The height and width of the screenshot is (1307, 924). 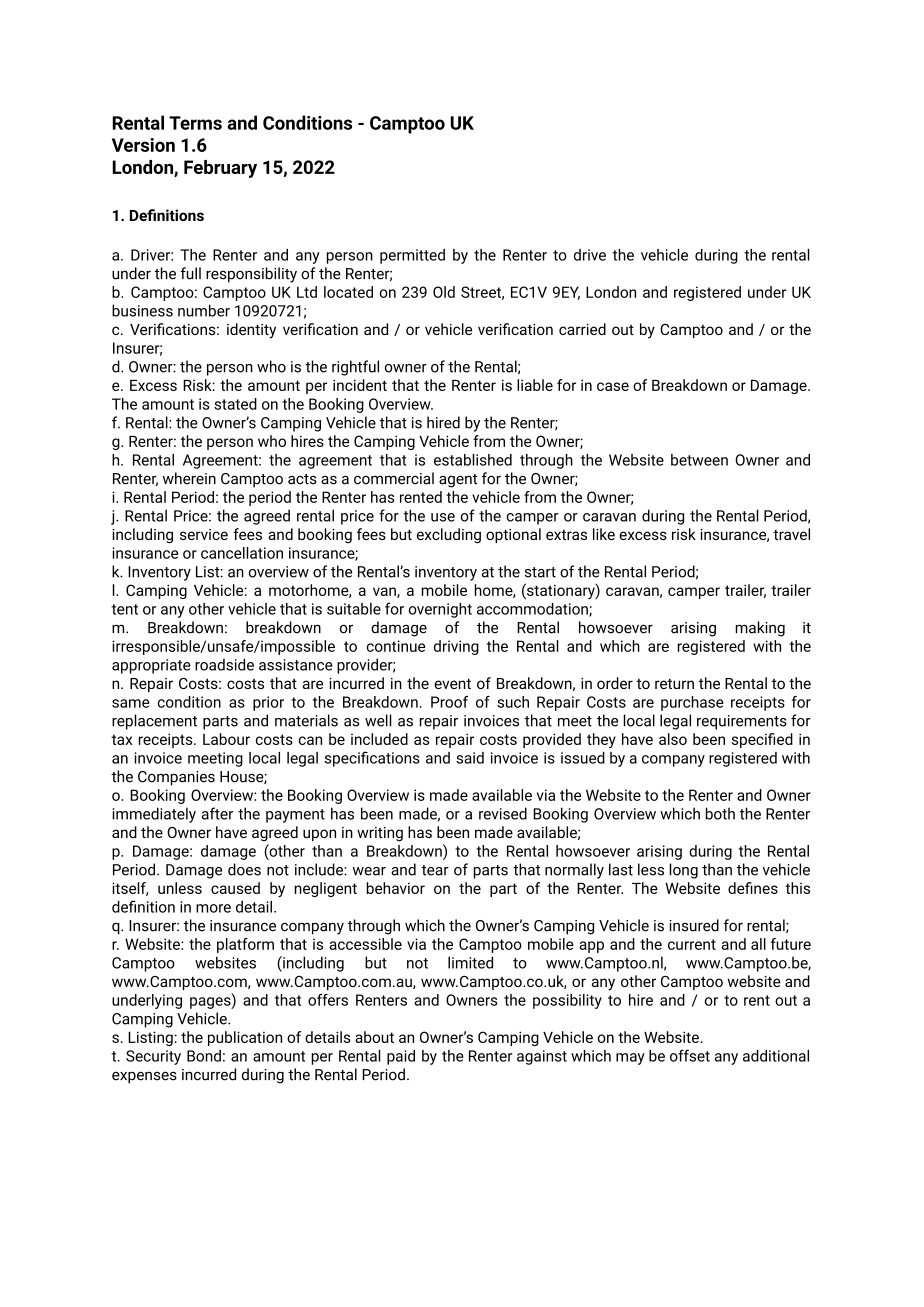 What do you see at coordinates (412, 256) in the screenshot?
I see `permitted` at bounding box center [412, 256].
